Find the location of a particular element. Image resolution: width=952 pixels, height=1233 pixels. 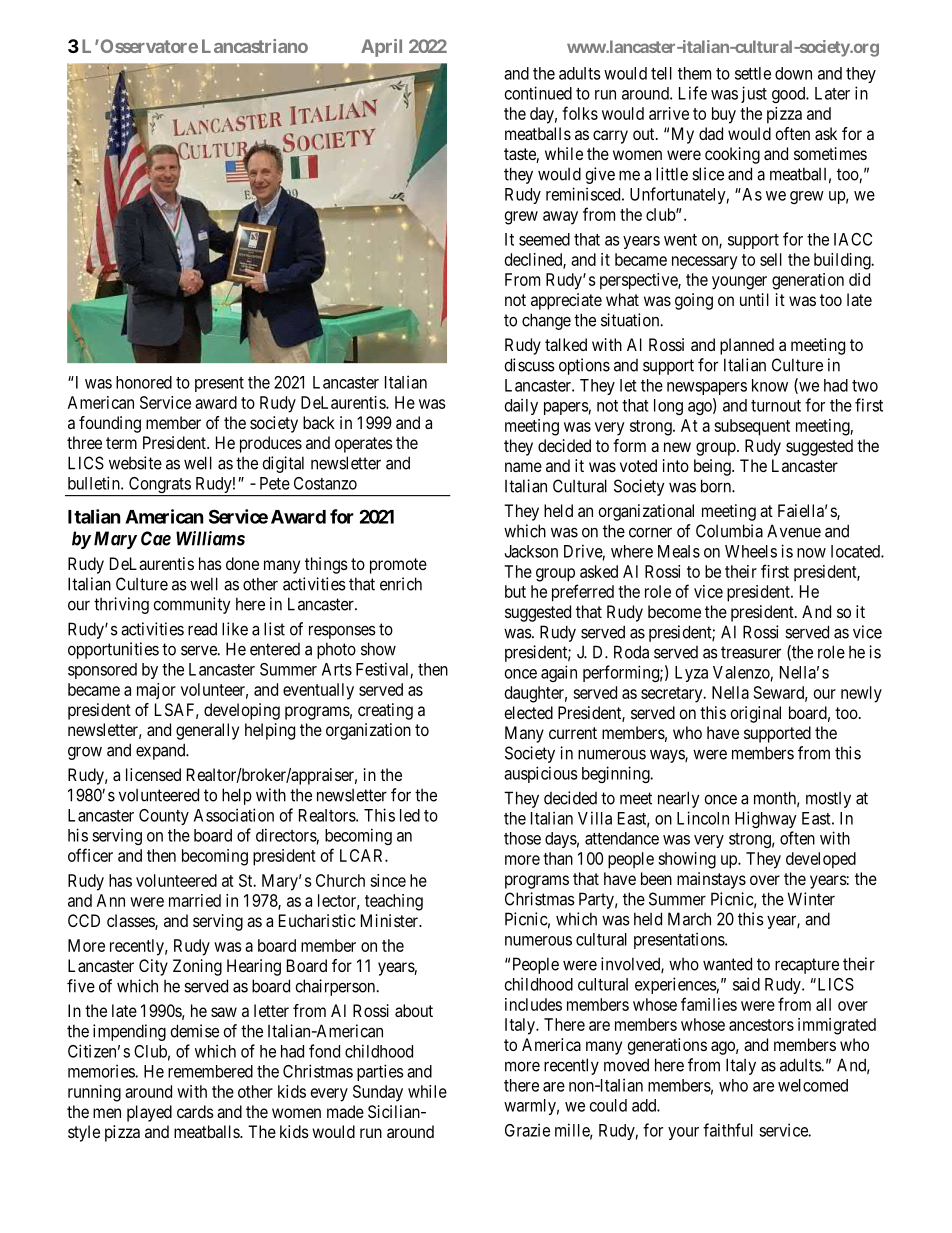

those is located at coordinates (522, 838).
